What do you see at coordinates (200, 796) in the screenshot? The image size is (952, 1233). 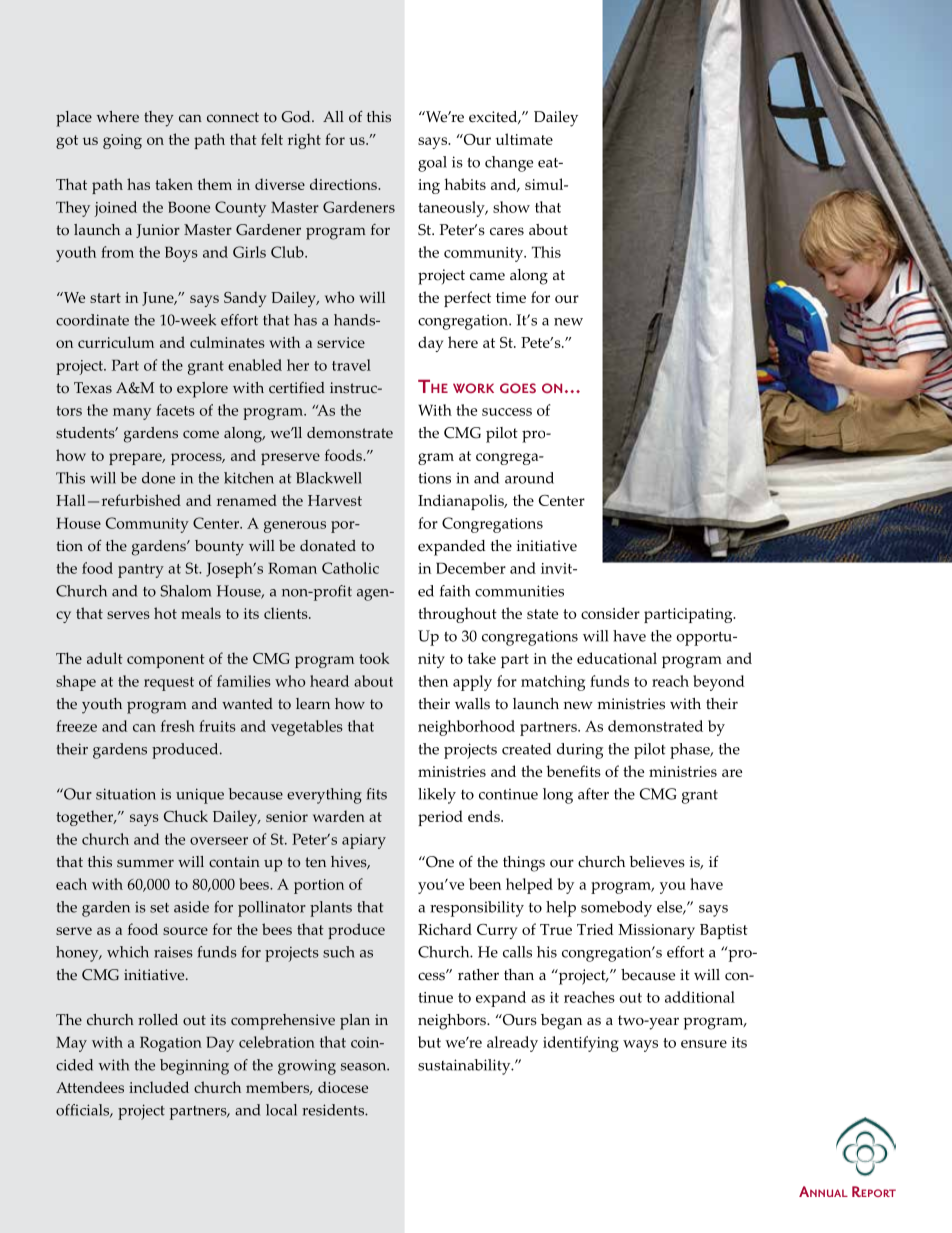 I see `unique` at bounding box center [200, 796].
